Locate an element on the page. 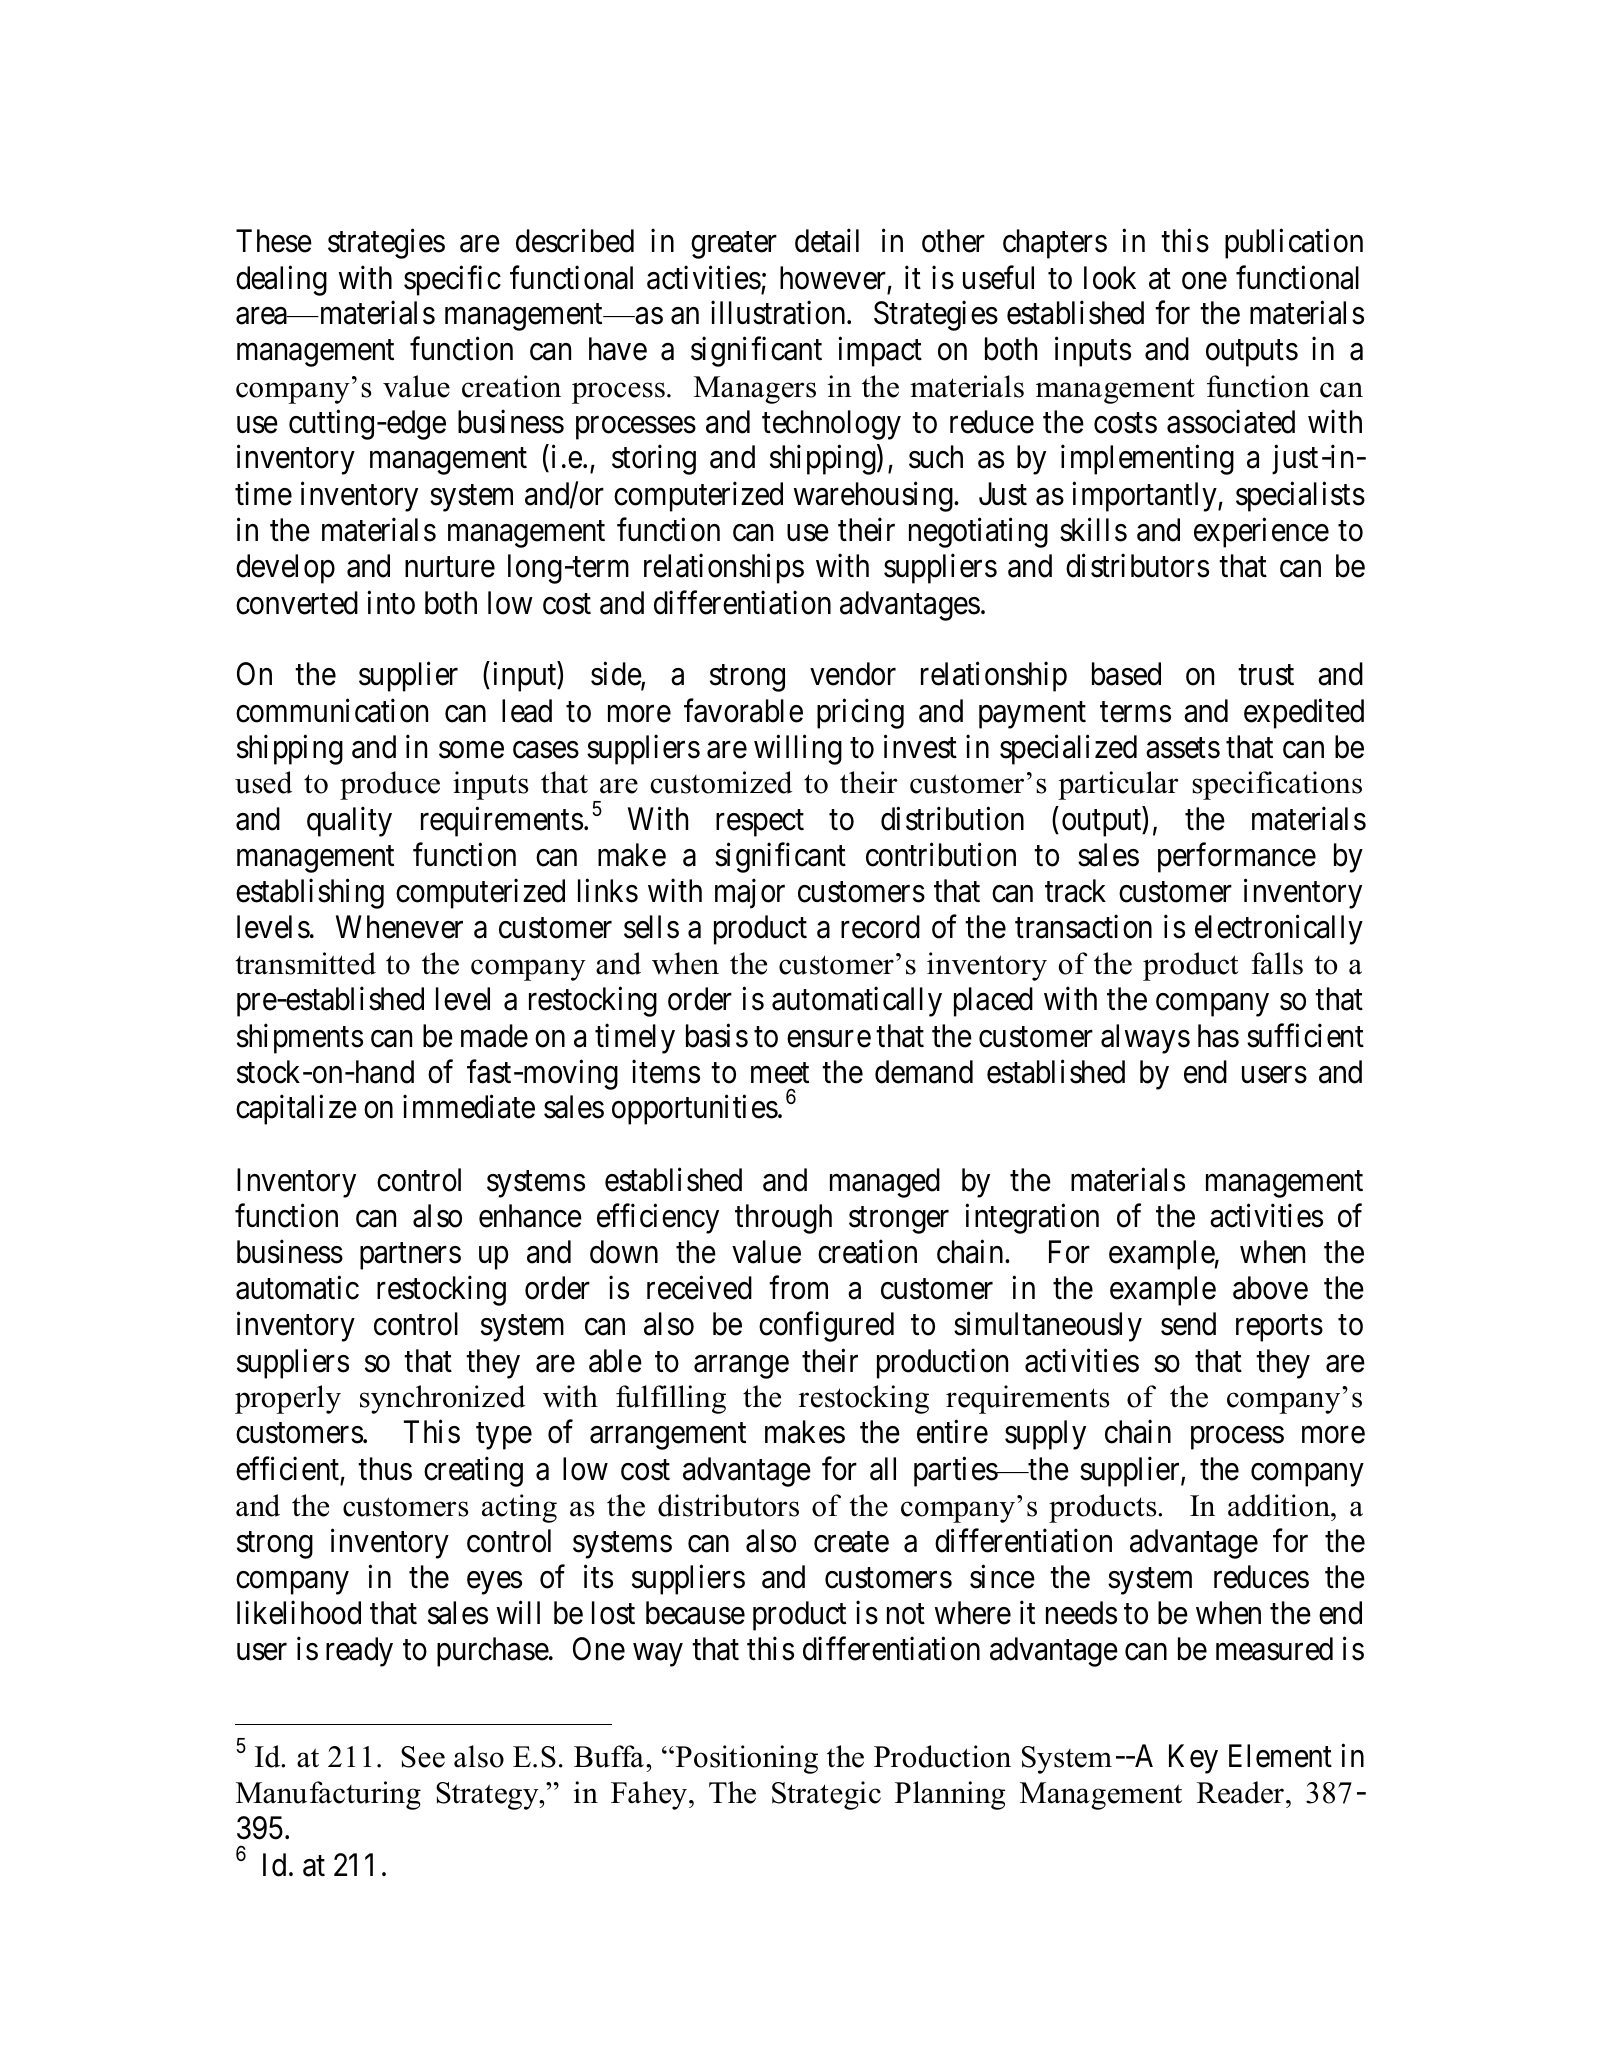 This document has height=2071, width=1600. illustration is located at coordinates (779, 313).
